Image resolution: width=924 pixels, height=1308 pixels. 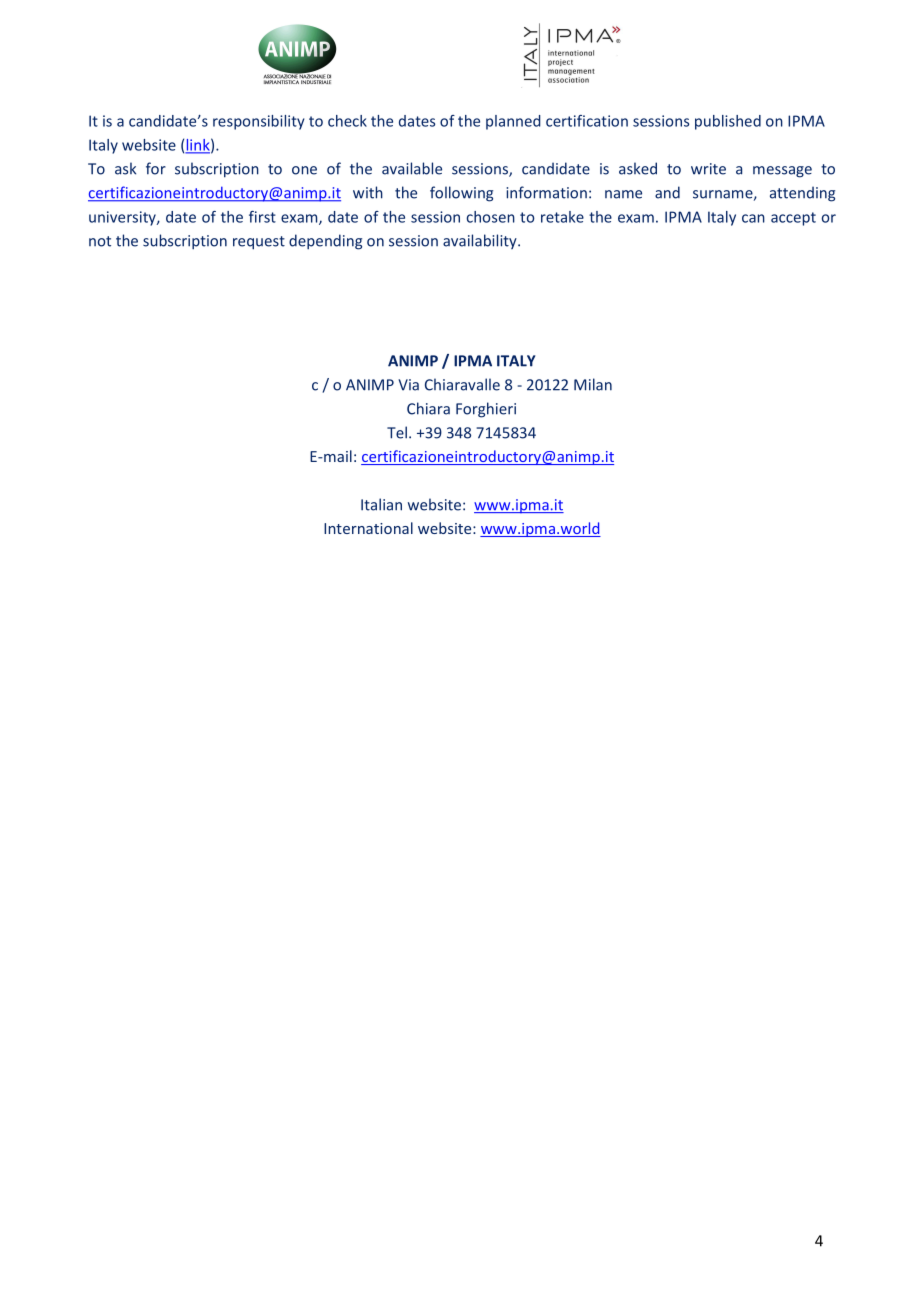 I want to click on planned, so click(x=513, y=122).
